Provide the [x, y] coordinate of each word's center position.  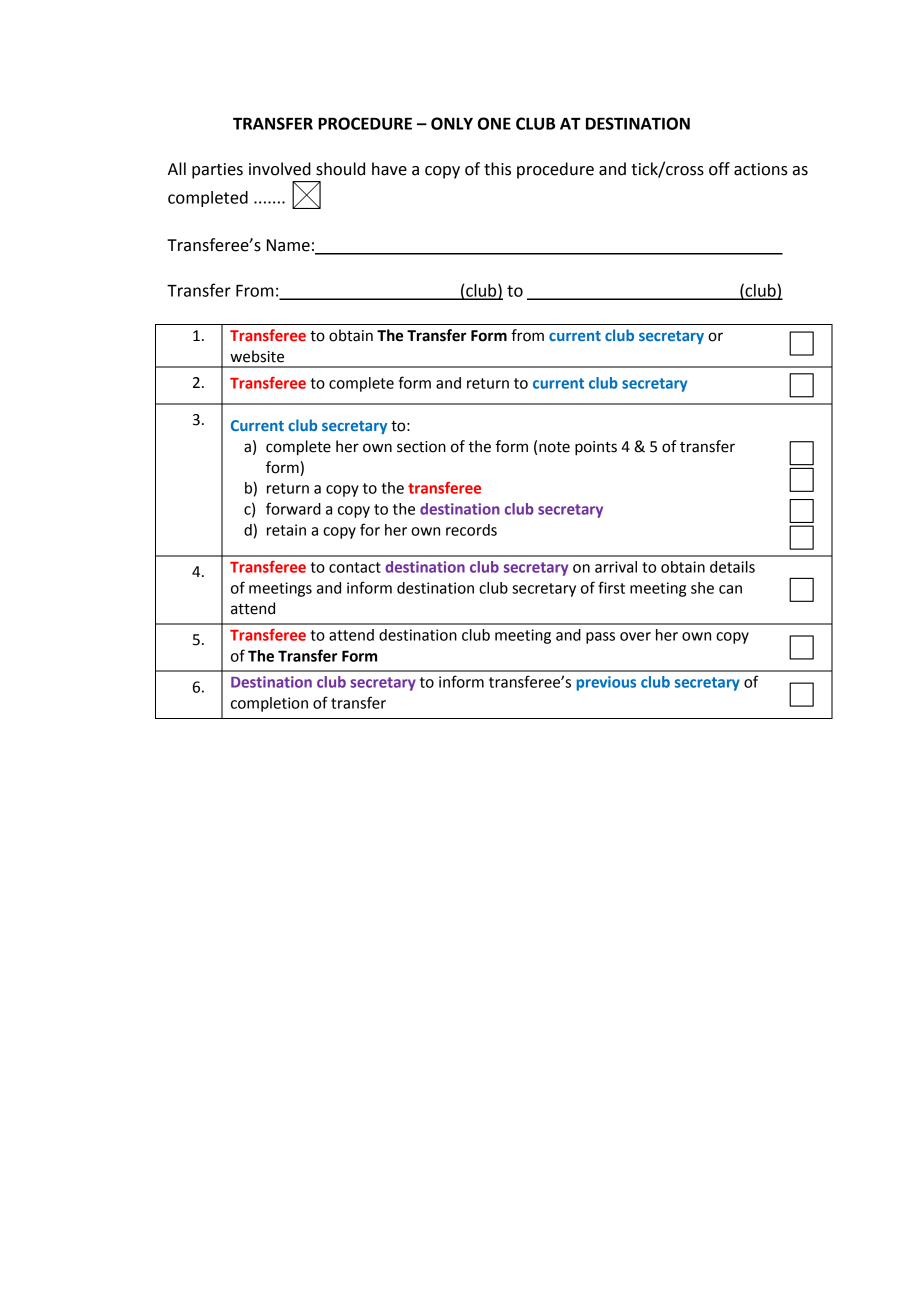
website [257, 356]
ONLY [452, 123]
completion [269, 704]
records [471, 530]
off [719, 169]
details [732, 567]
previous [606, 683]
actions [761, 169]
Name [288, 245]
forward [293, 508]
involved [280, 169]
